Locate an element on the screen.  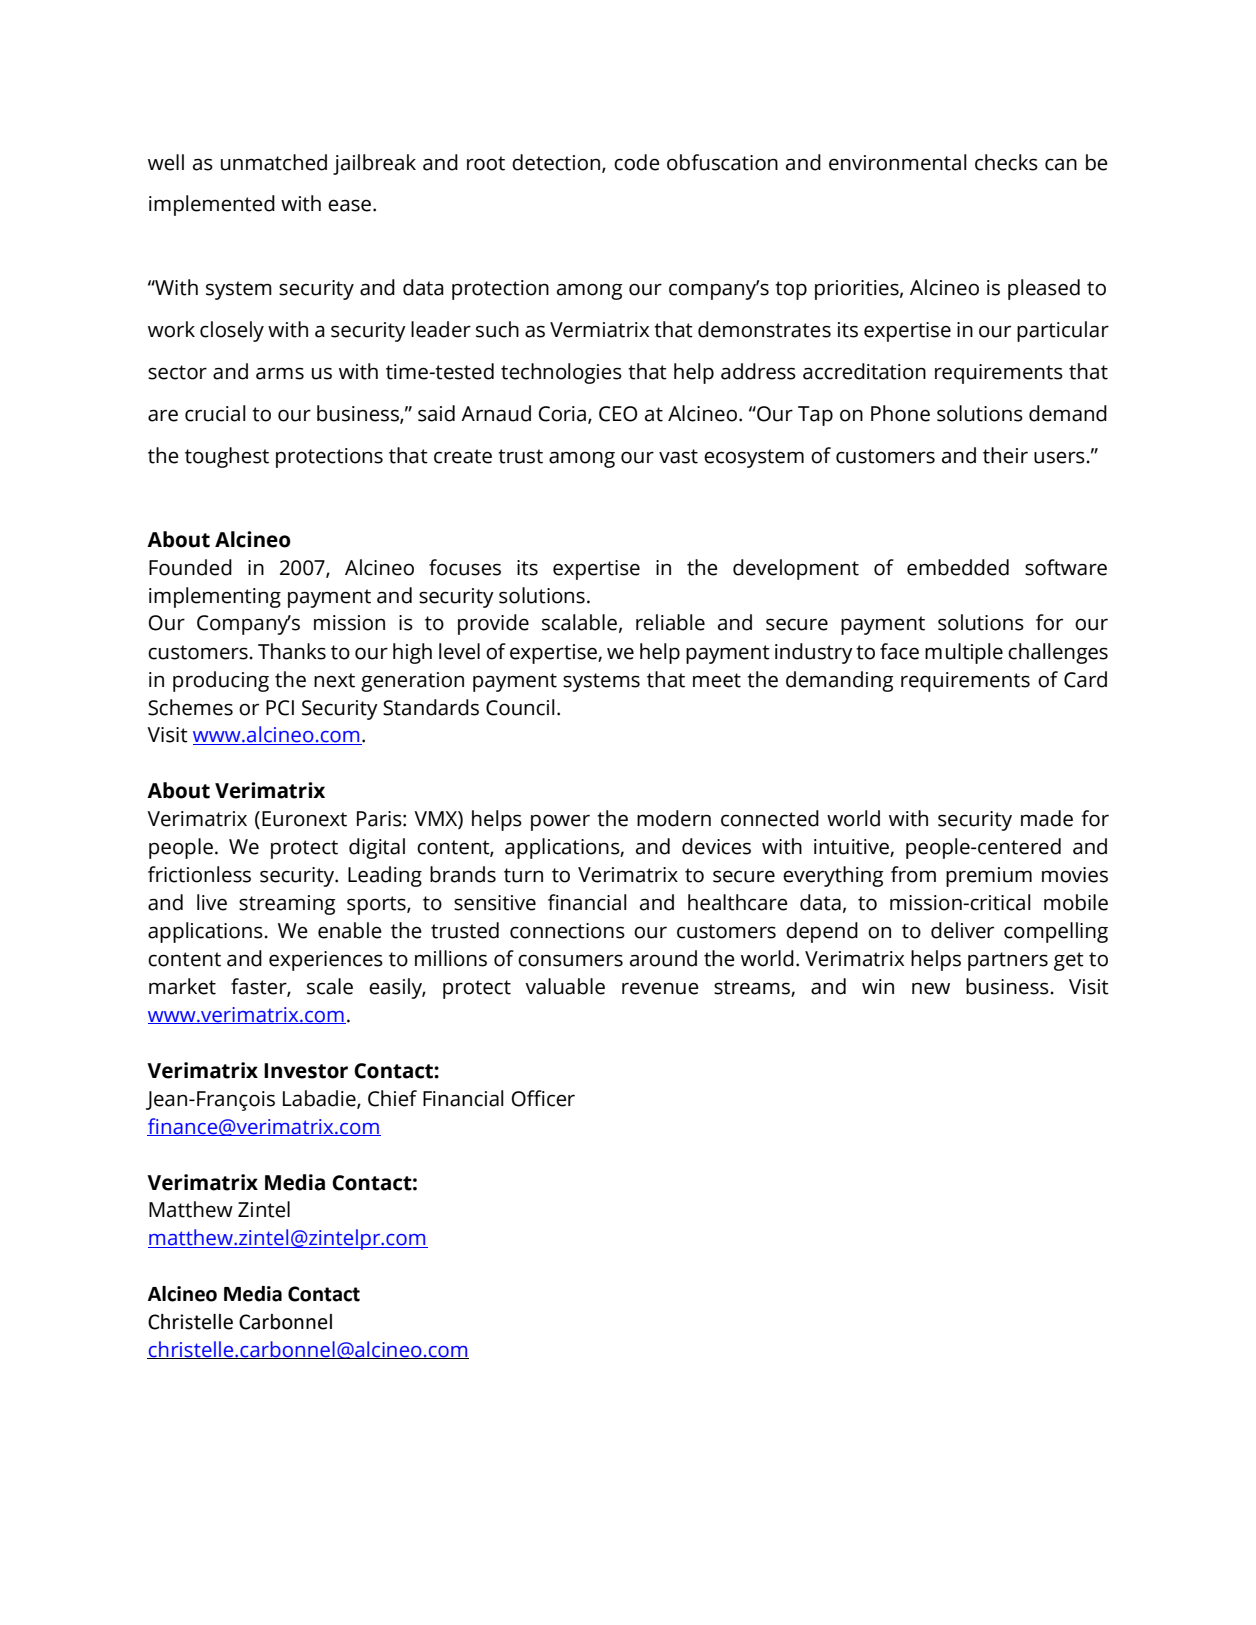
unmatched is located at coordinates (274, 162).
